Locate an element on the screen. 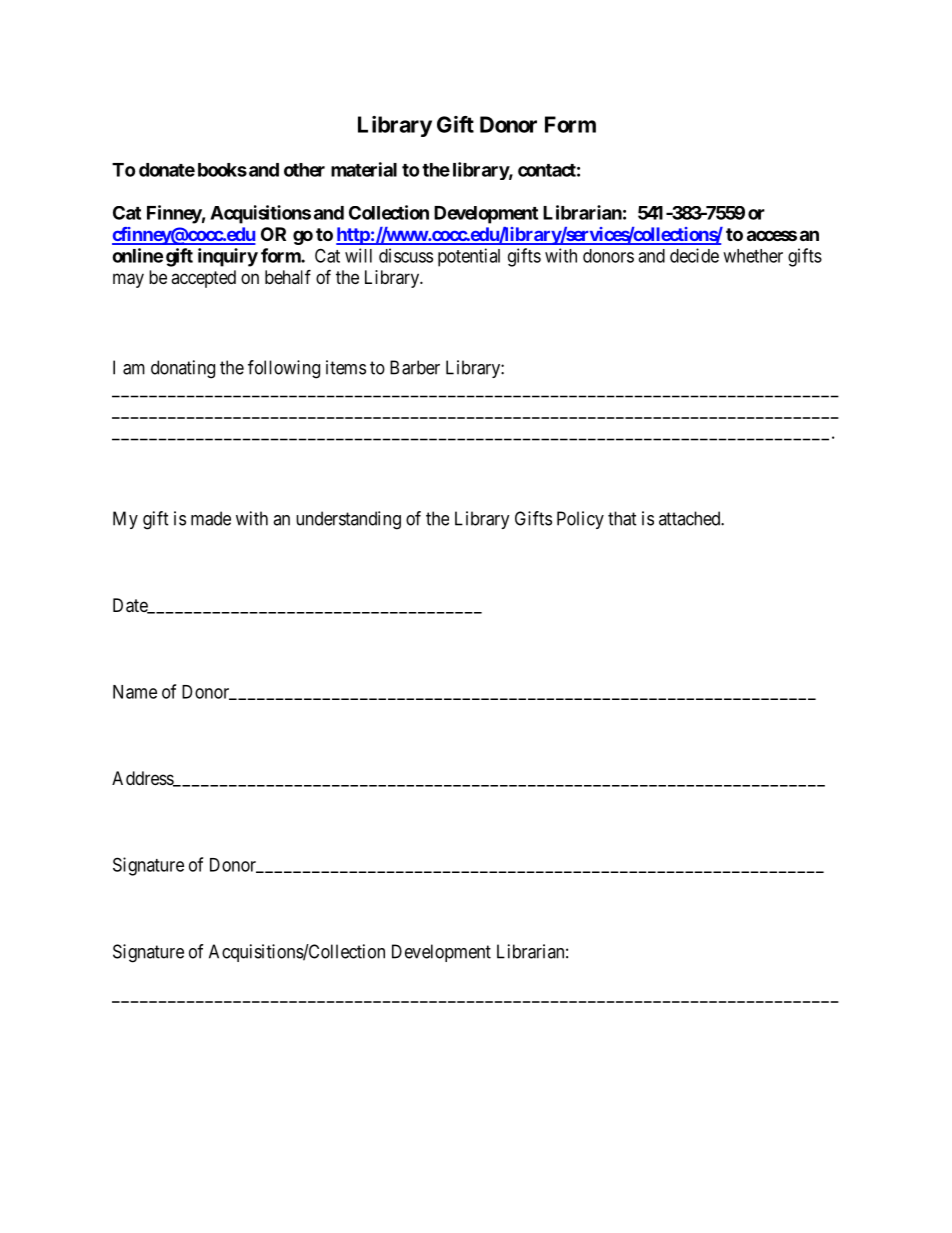 The width and height of the screenshot is (952, 1233). Policy is located at coordinates (580, 520).
